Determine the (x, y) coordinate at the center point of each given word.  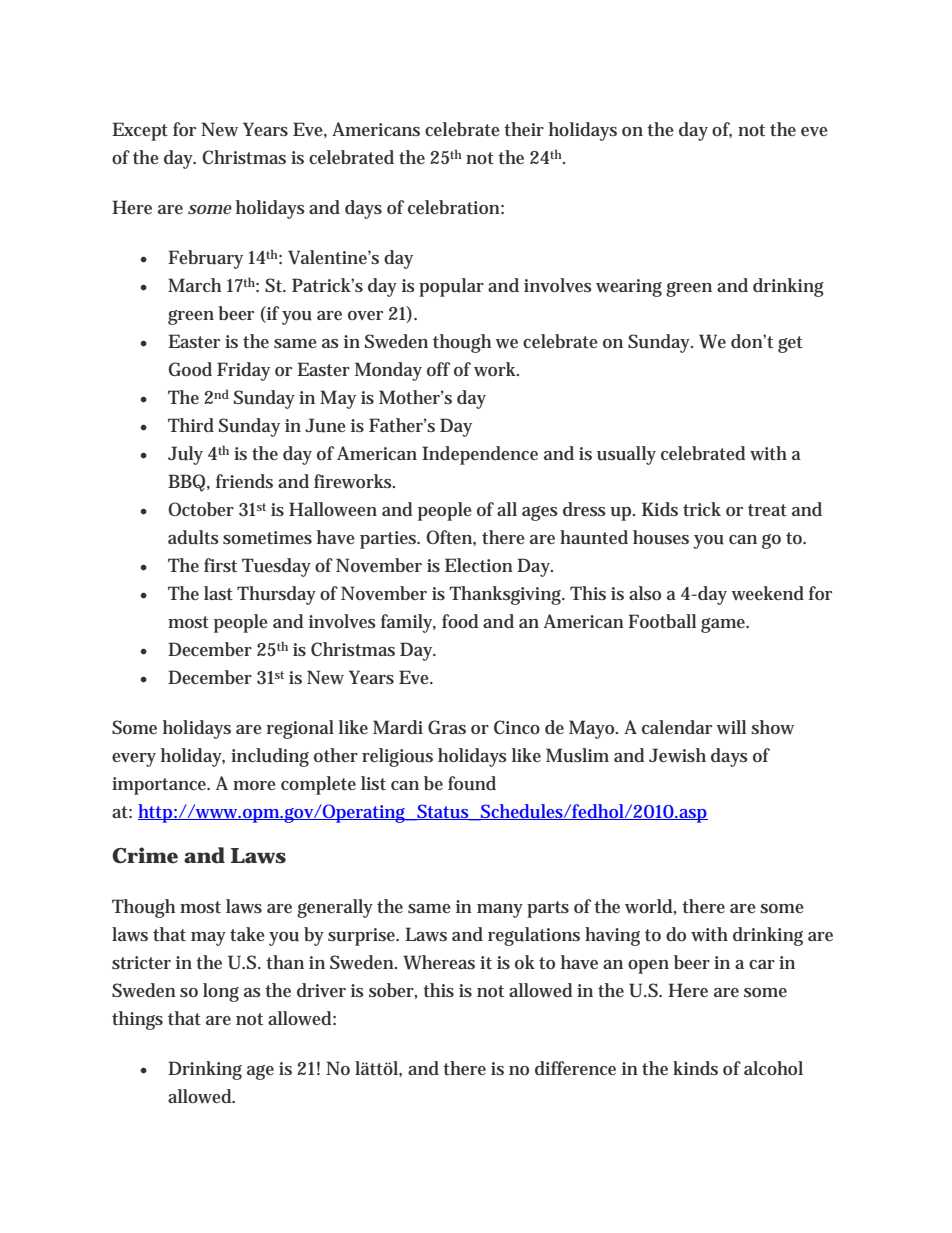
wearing (629, 288)
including (270, 757)
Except (140, 131)
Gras (447, 727)
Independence (480, 455)
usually (626, 455)
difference (575, 1068)
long (221, 992)
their (524, 129)
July (185, 455)
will (731, 727)
